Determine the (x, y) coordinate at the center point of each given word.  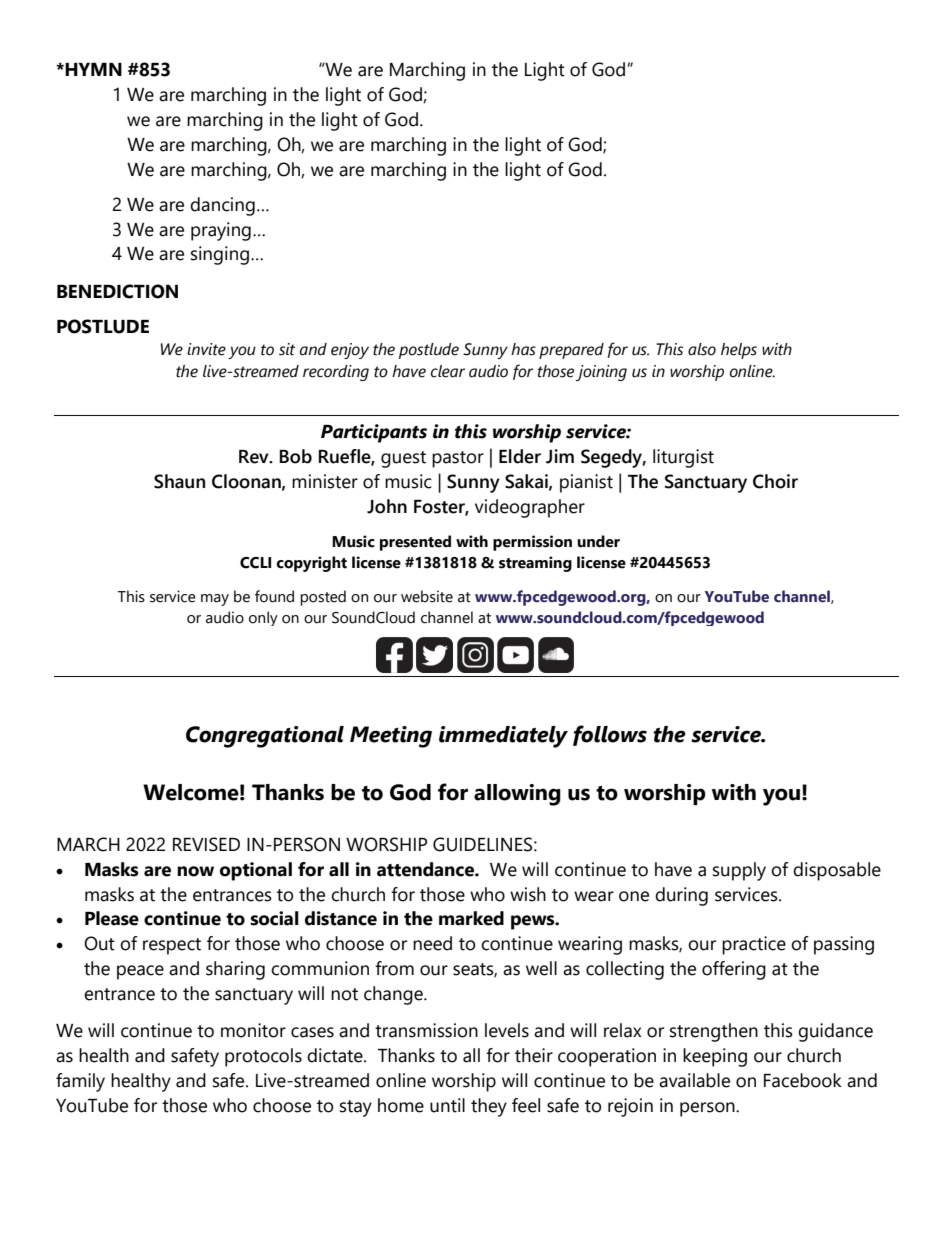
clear (448, 371)
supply (739, 871)
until (447, 1105)
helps (739, 351)
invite (206, 349)
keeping (715, 1057)
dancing (222, 206)
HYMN (93, 69)
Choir (775, 481)
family (80, 1082)
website (427, 596)
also (702, 349)
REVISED (206, 844)
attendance (426, 869)
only (263, 618)
